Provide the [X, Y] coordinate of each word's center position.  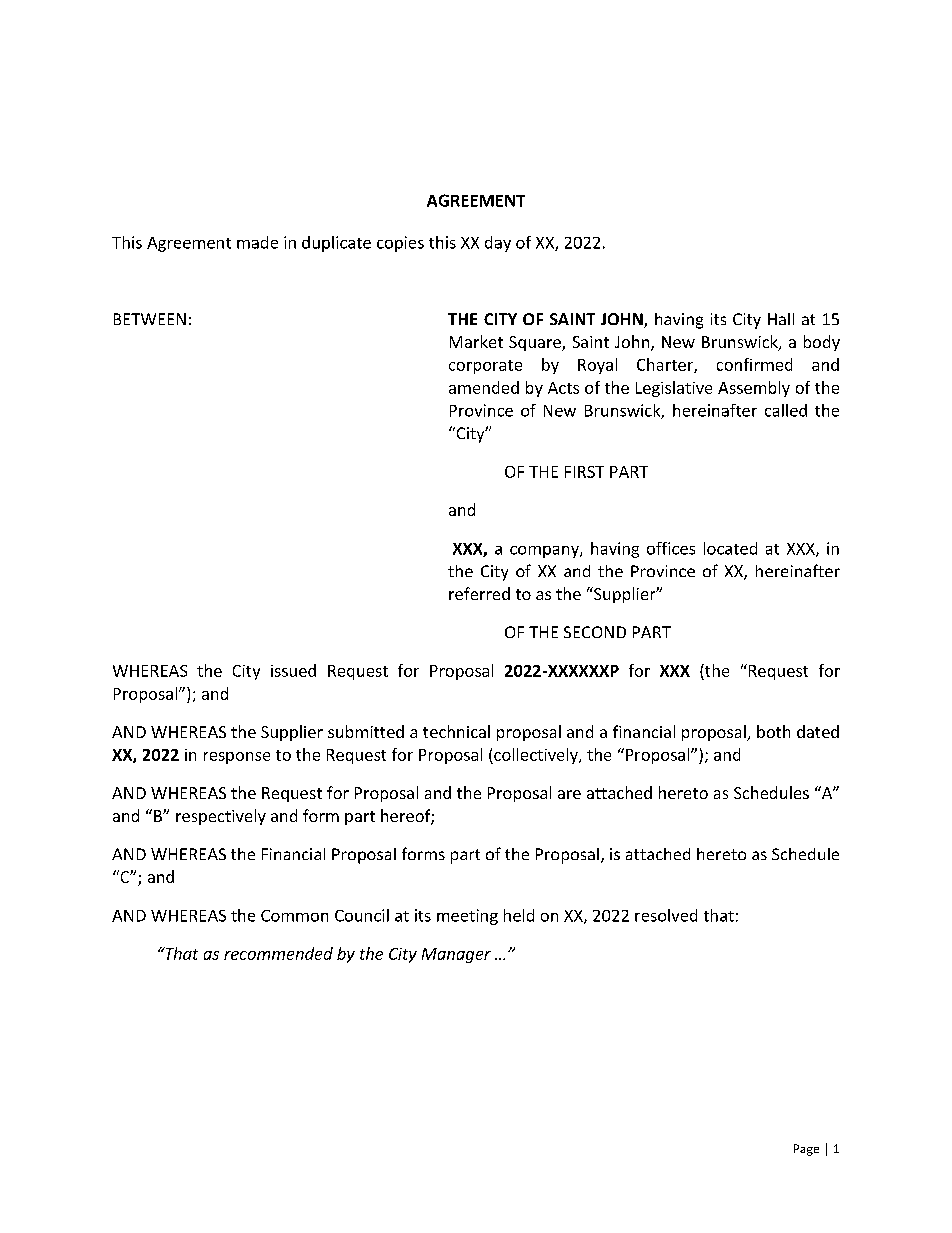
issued [293, 670]
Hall [781, 319]
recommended [278, 953]
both [773, 731]
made [257, 242]
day [498, 244]
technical [456, 731]
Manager [456, 955]
